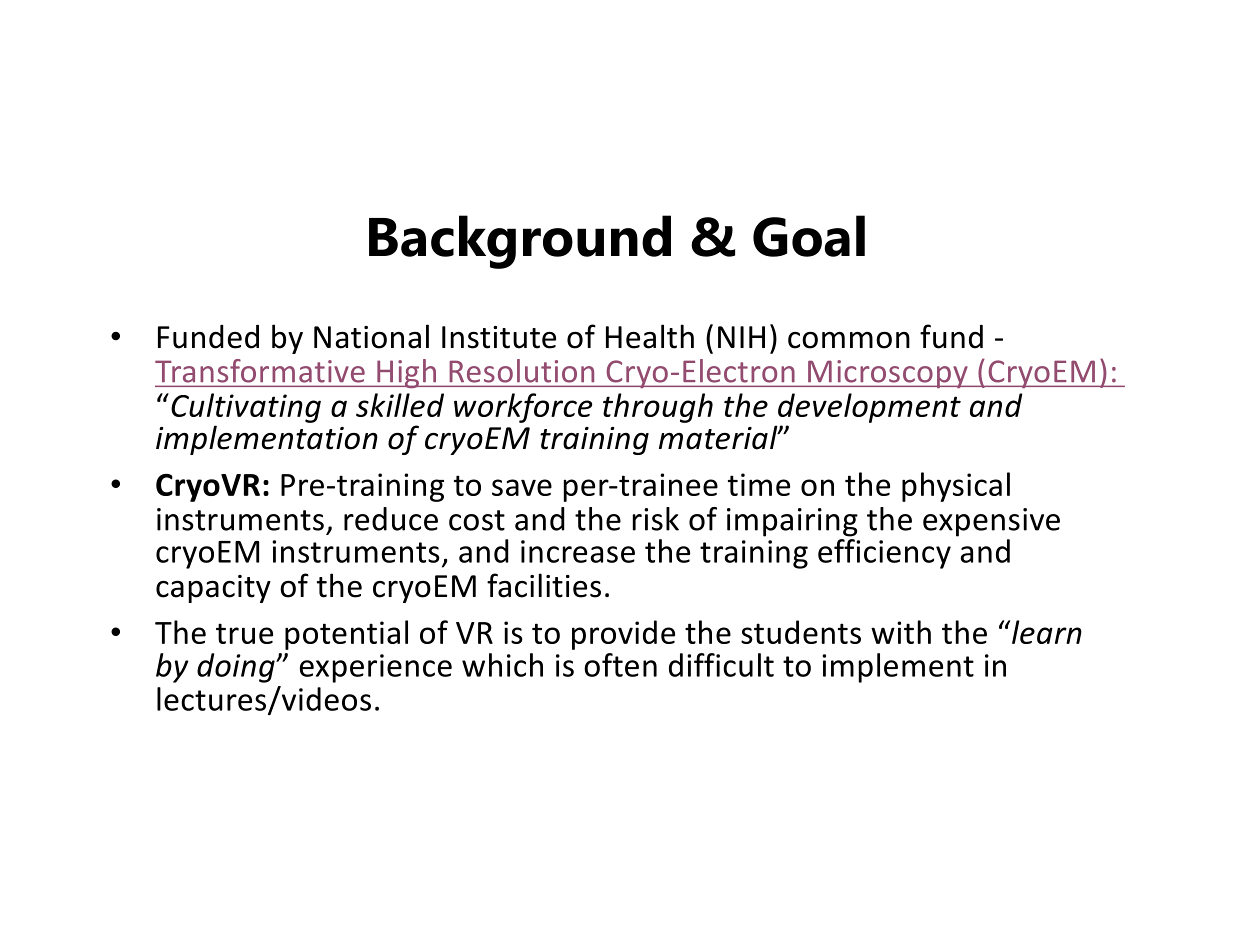 The image size is (1233, 952). Describe the element at coordinates (809, 236) in the page. I see `Goal` at that location.
